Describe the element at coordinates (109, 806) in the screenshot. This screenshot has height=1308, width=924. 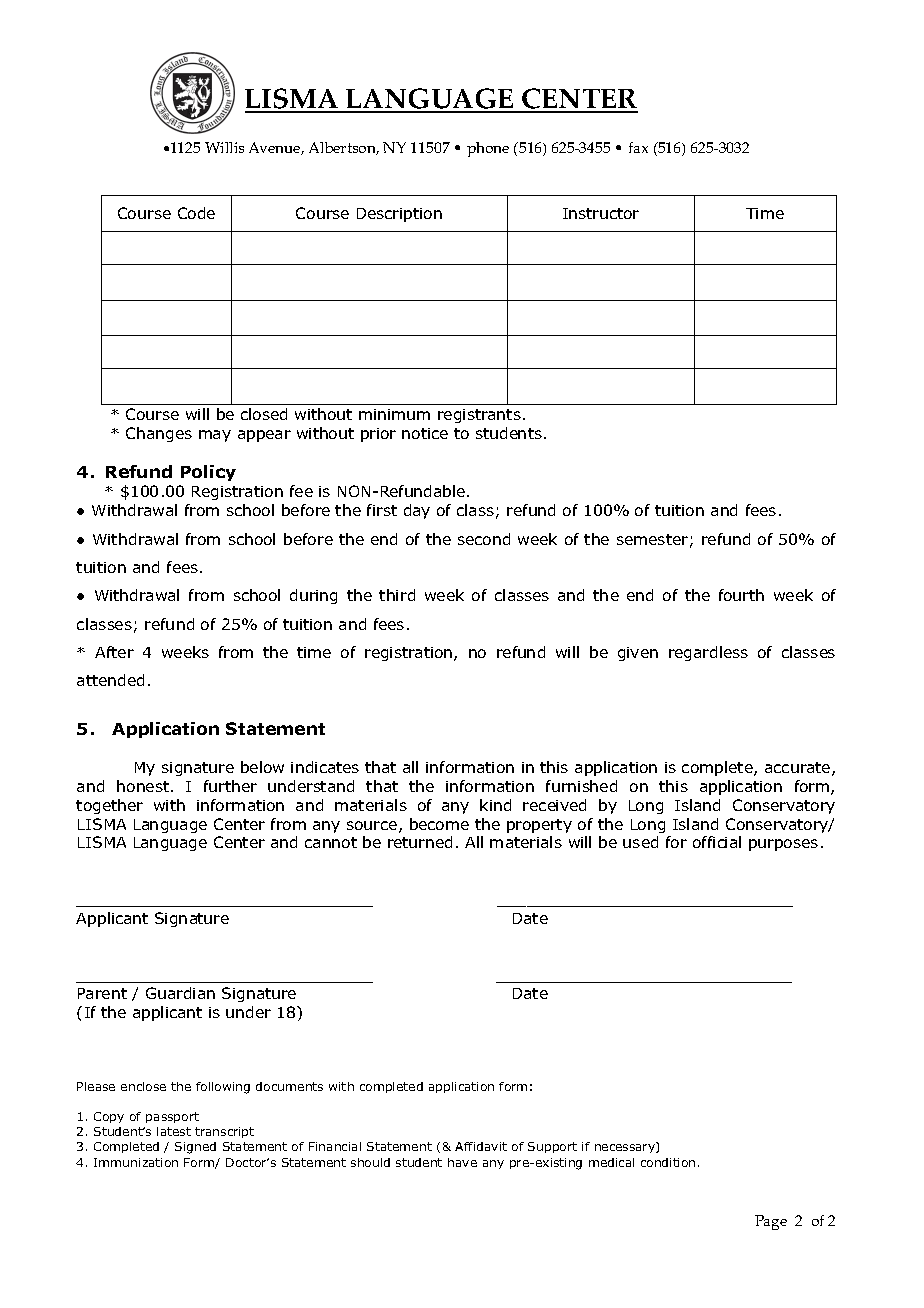
I see `together` at that location.
